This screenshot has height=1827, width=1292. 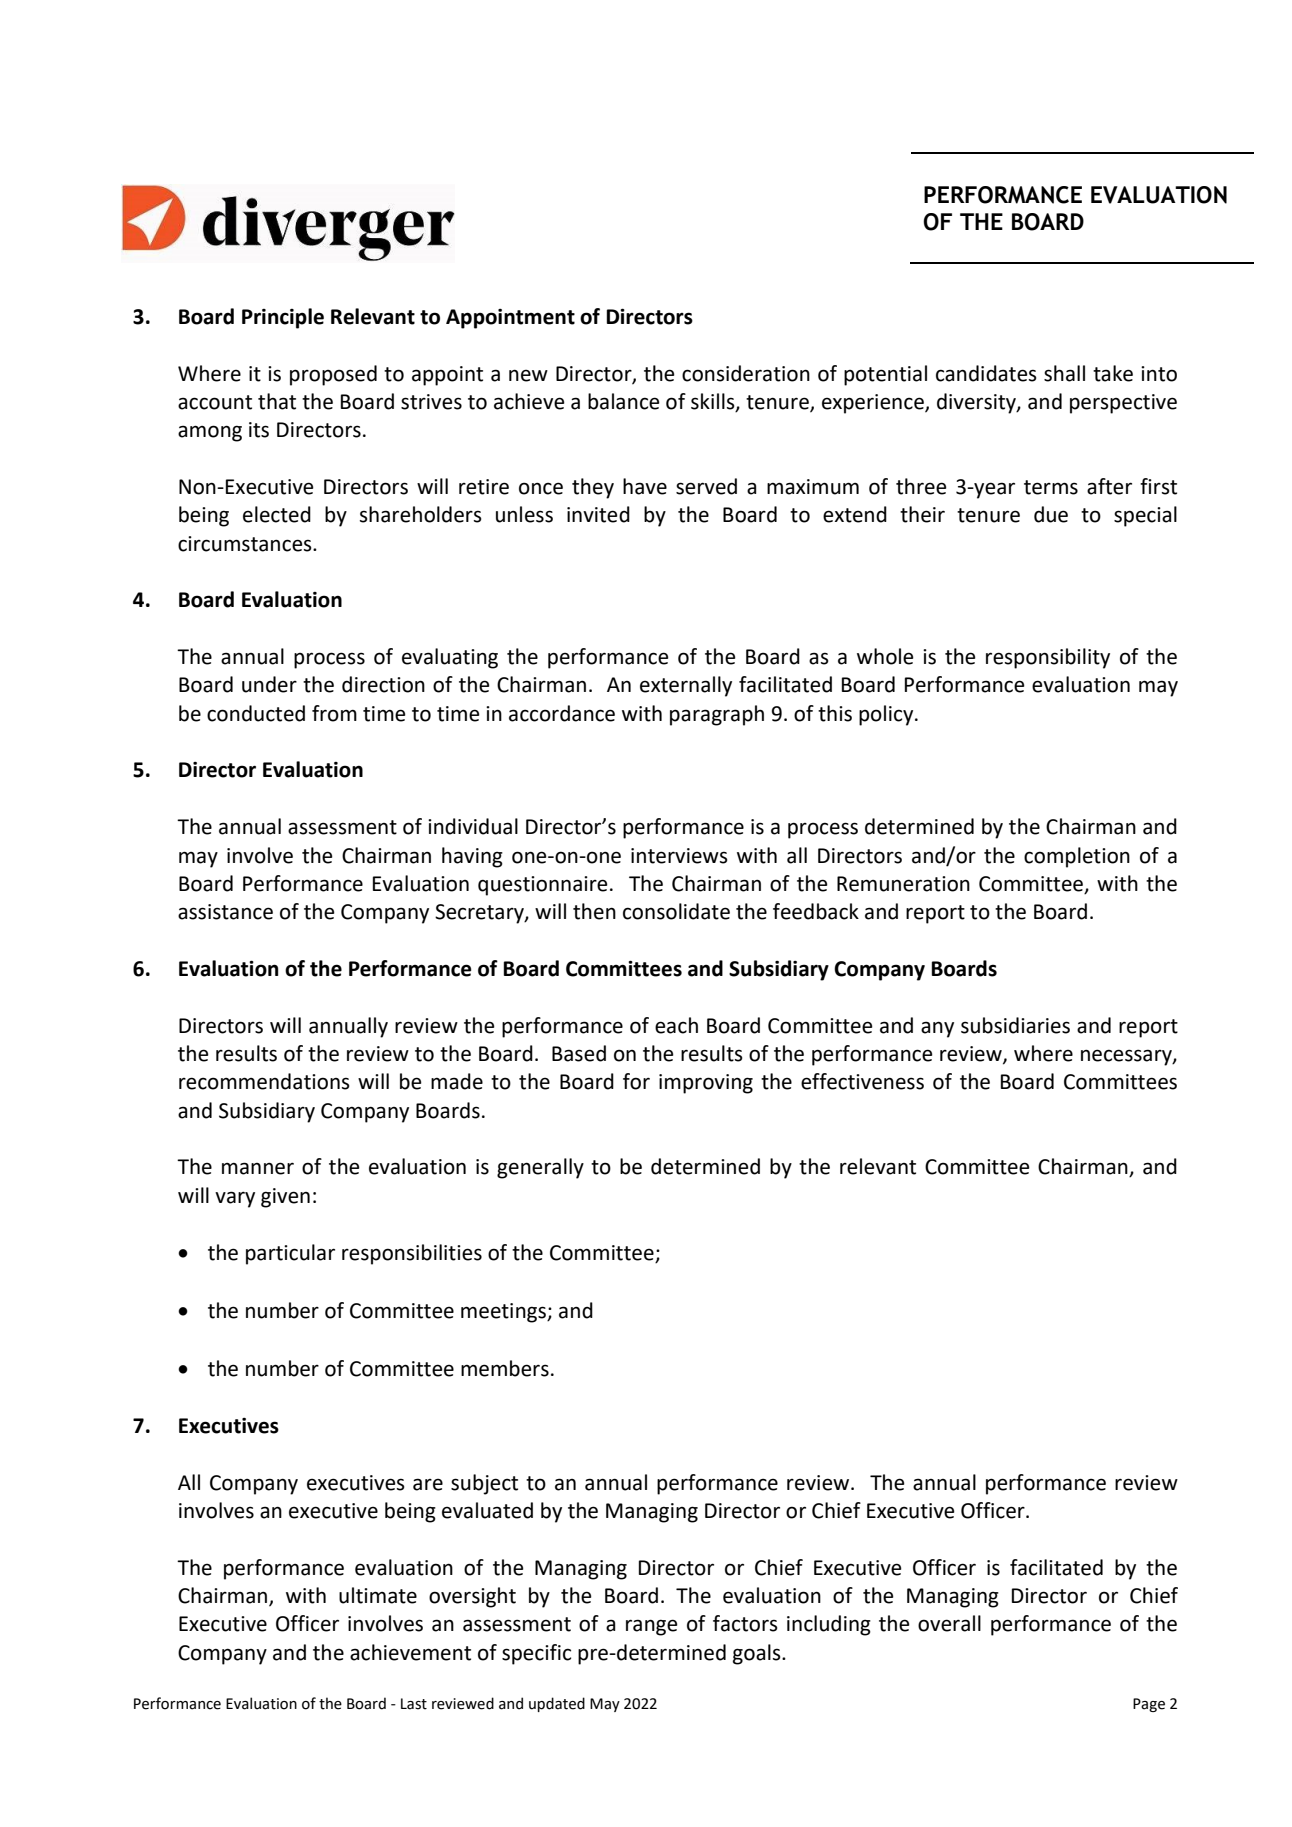 What do you see at coordinates (1015, 1025) in the screenshot?
I see `subsidiaries` at bounding box center [1015, 1025].
